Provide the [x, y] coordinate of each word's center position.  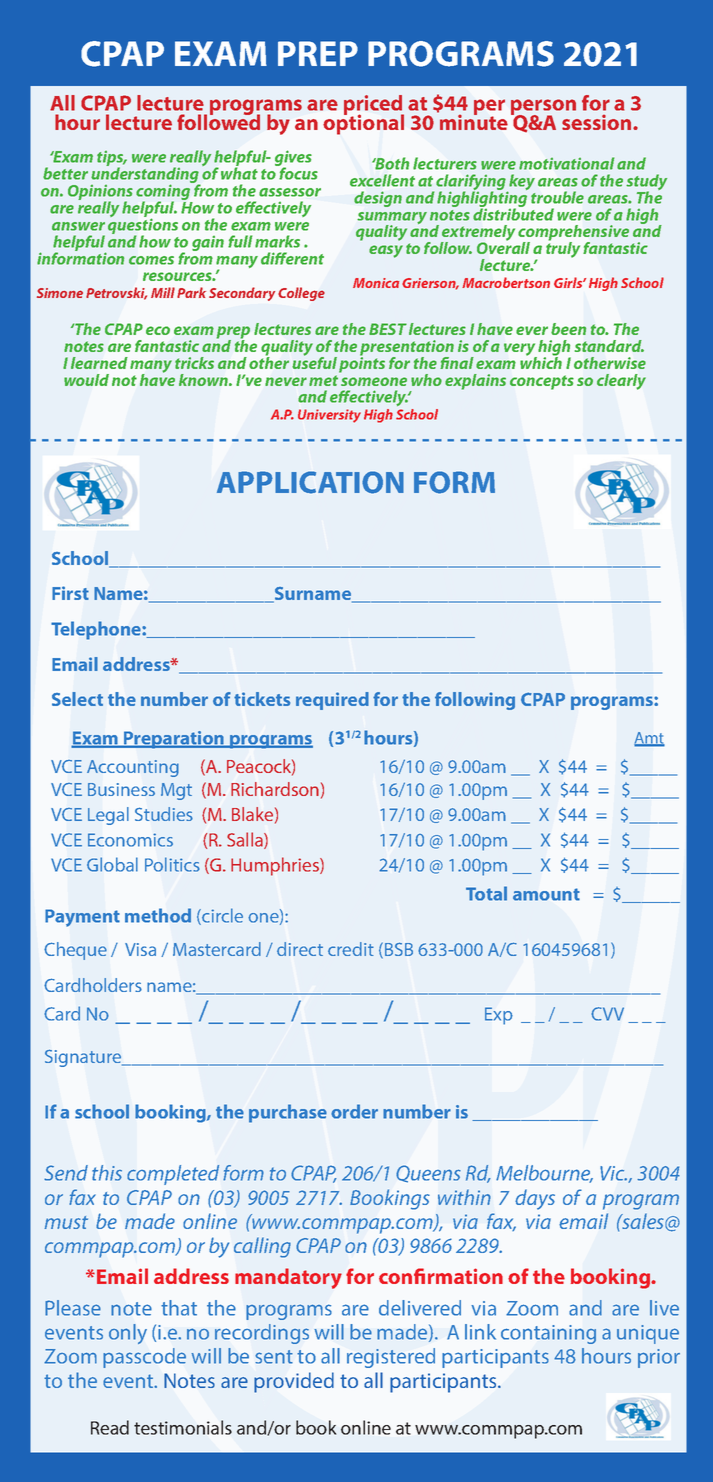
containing [548, 1334]
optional [363, 123]
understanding [146, 175]
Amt [649, 739]
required [332, 701]
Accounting [133, 768]
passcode [144, 1358]
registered [391, 1358]
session [598, 122]
